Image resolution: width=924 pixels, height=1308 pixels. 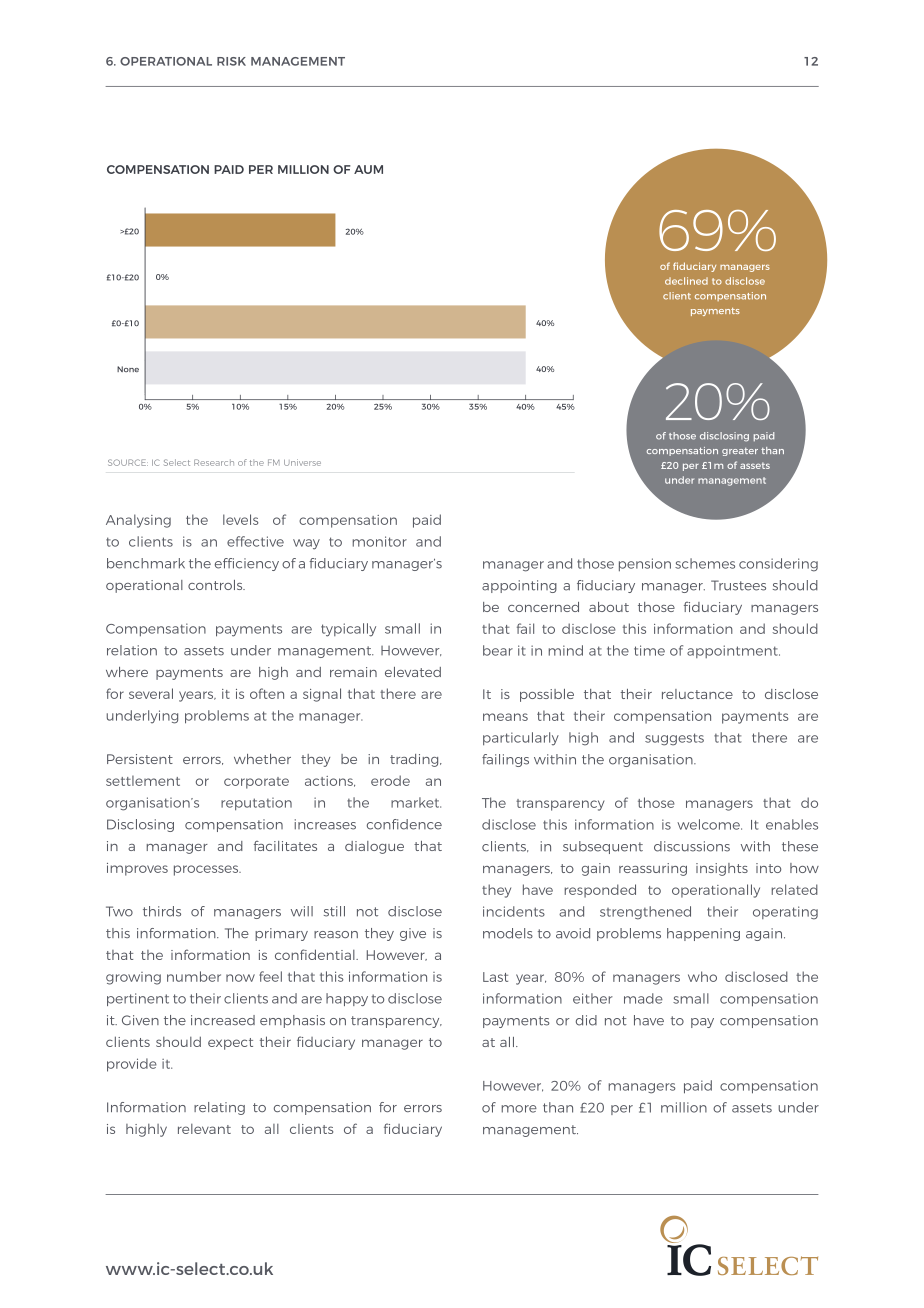 What do you see at coordinates (302, 462) in the screenshot?
I see `Universe` at bounding box center [302, 462].
